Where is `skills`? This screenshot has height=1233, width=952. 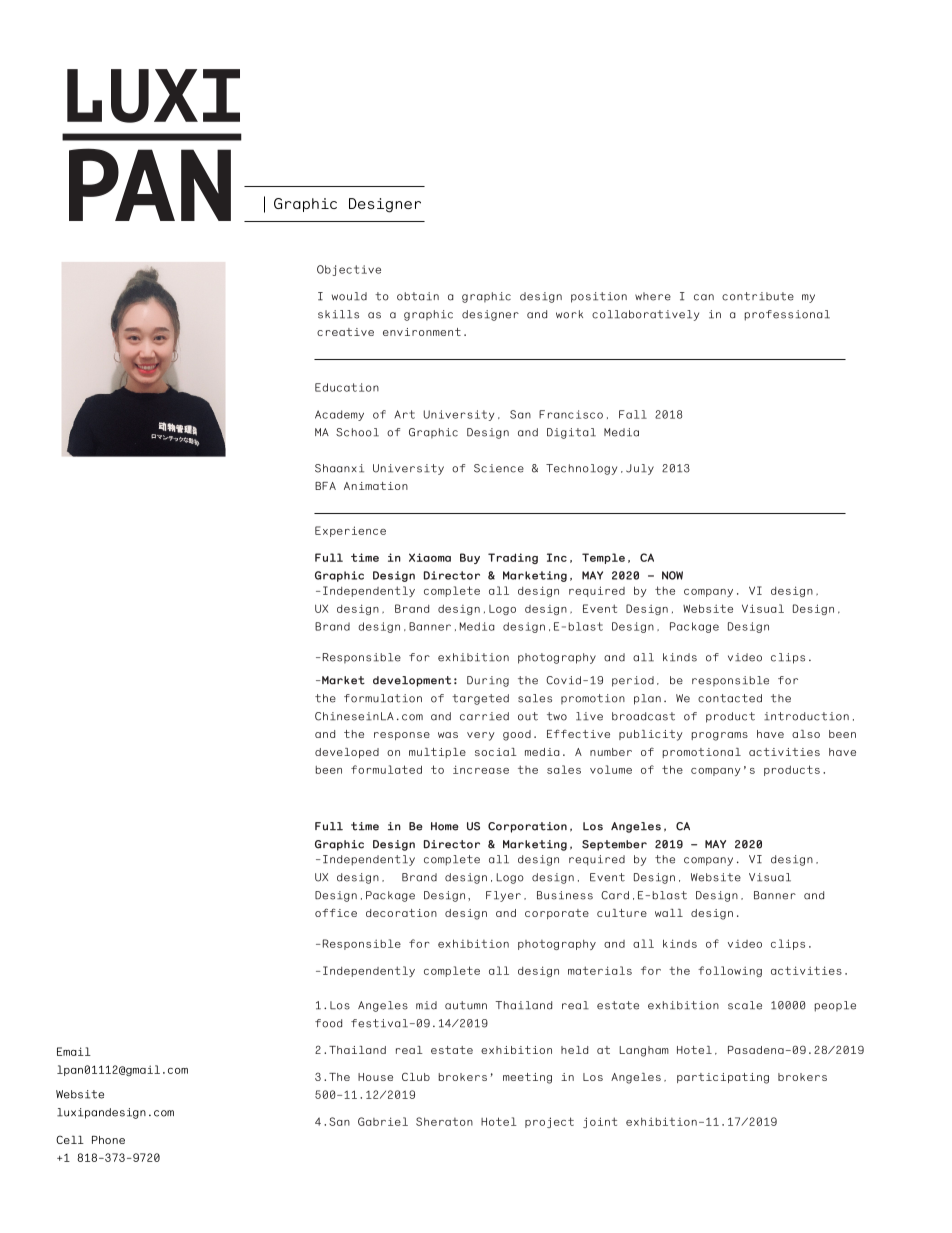 skills is located at coordinates (338, 314).
